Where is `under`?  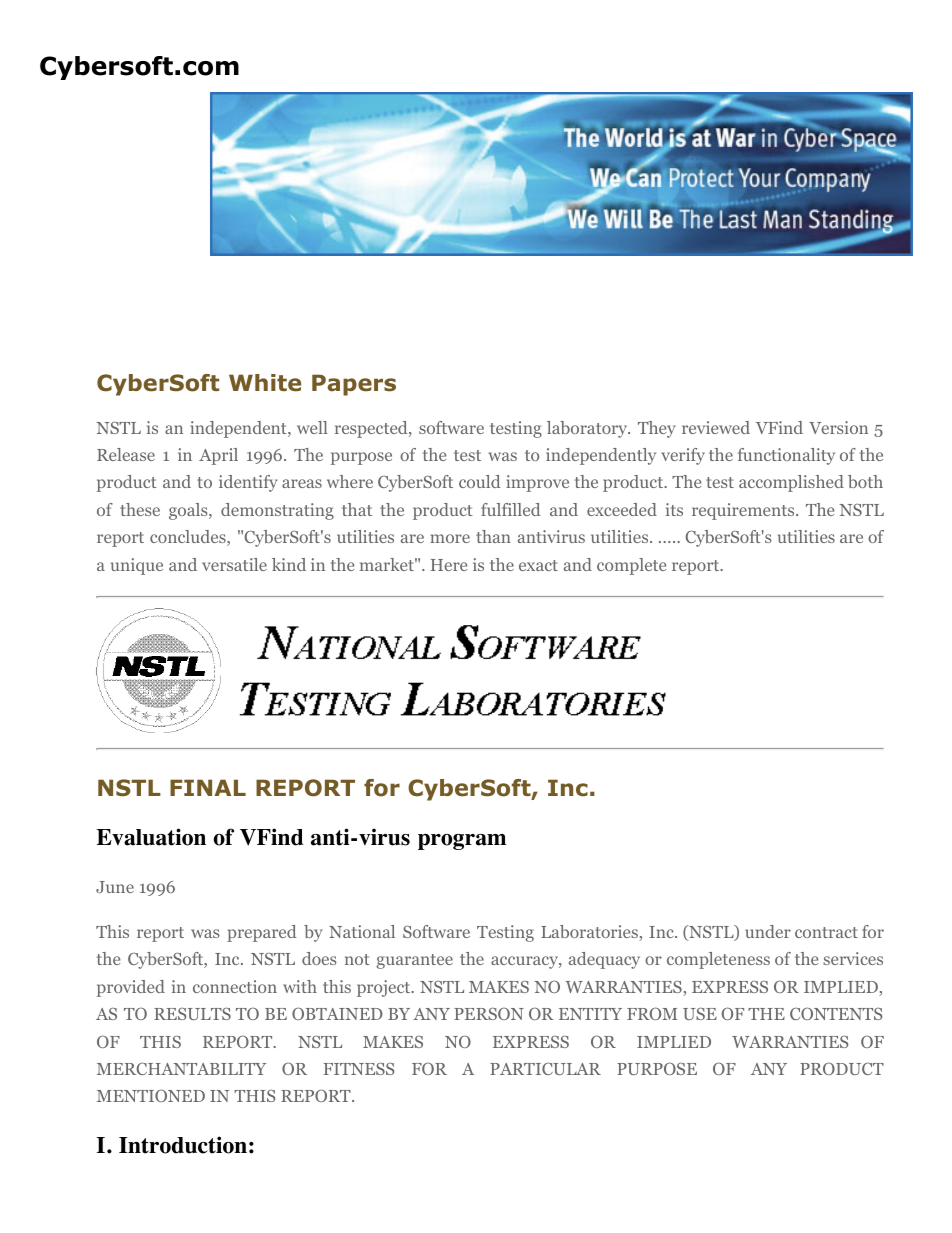
under is located at coordinates (768, 931).
